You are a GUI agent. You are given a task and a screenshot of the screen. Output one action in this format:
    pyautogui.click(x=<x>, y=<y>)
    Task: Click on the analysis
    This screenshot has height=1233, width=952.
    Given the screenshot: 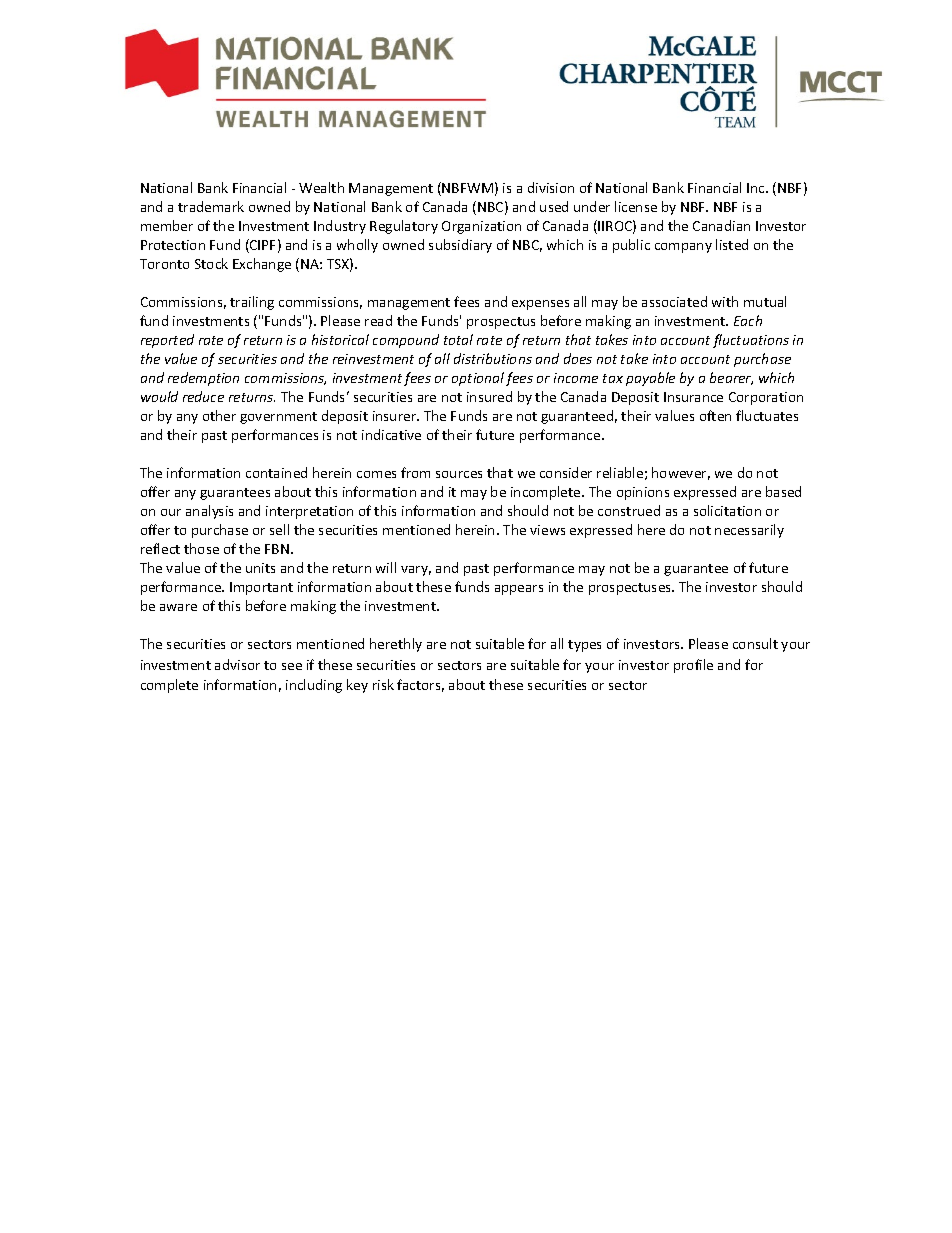 What is the action you would take?
    pyautogui.click(x=209, y=512)
